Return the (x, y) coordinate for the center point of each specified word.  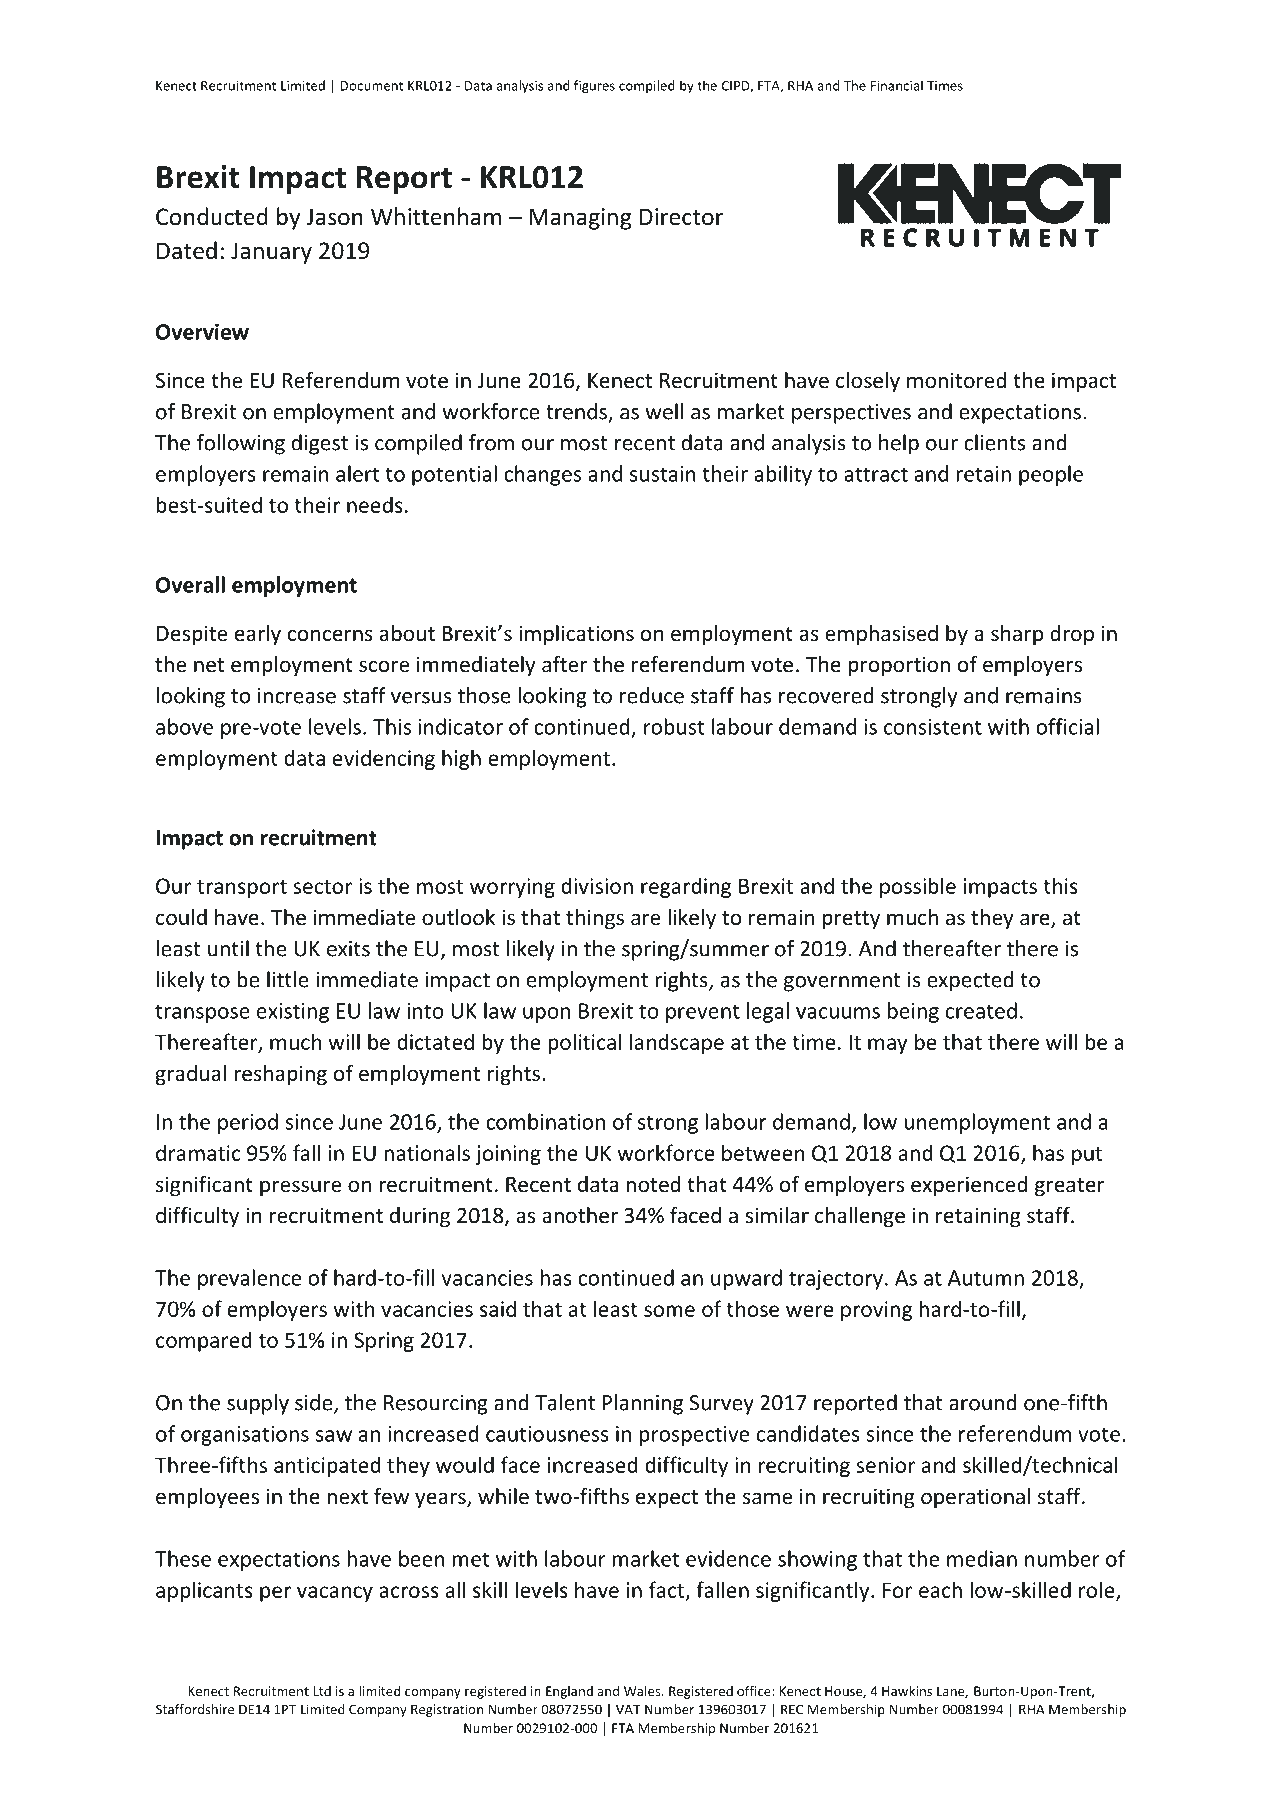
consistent (933, 727)
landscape (677, 1043)
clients (994, 442)
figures (594, 86)
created (981, 1010)
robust (674, 726)
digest (320, 444)
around (983, 1402)
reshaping (280, 1075)
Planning (642, 1404)
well (664, 411)
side (315, 1403)
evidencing (384, 759)
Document (371, 86)
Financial (897, 85)
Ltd (322, 1691)
